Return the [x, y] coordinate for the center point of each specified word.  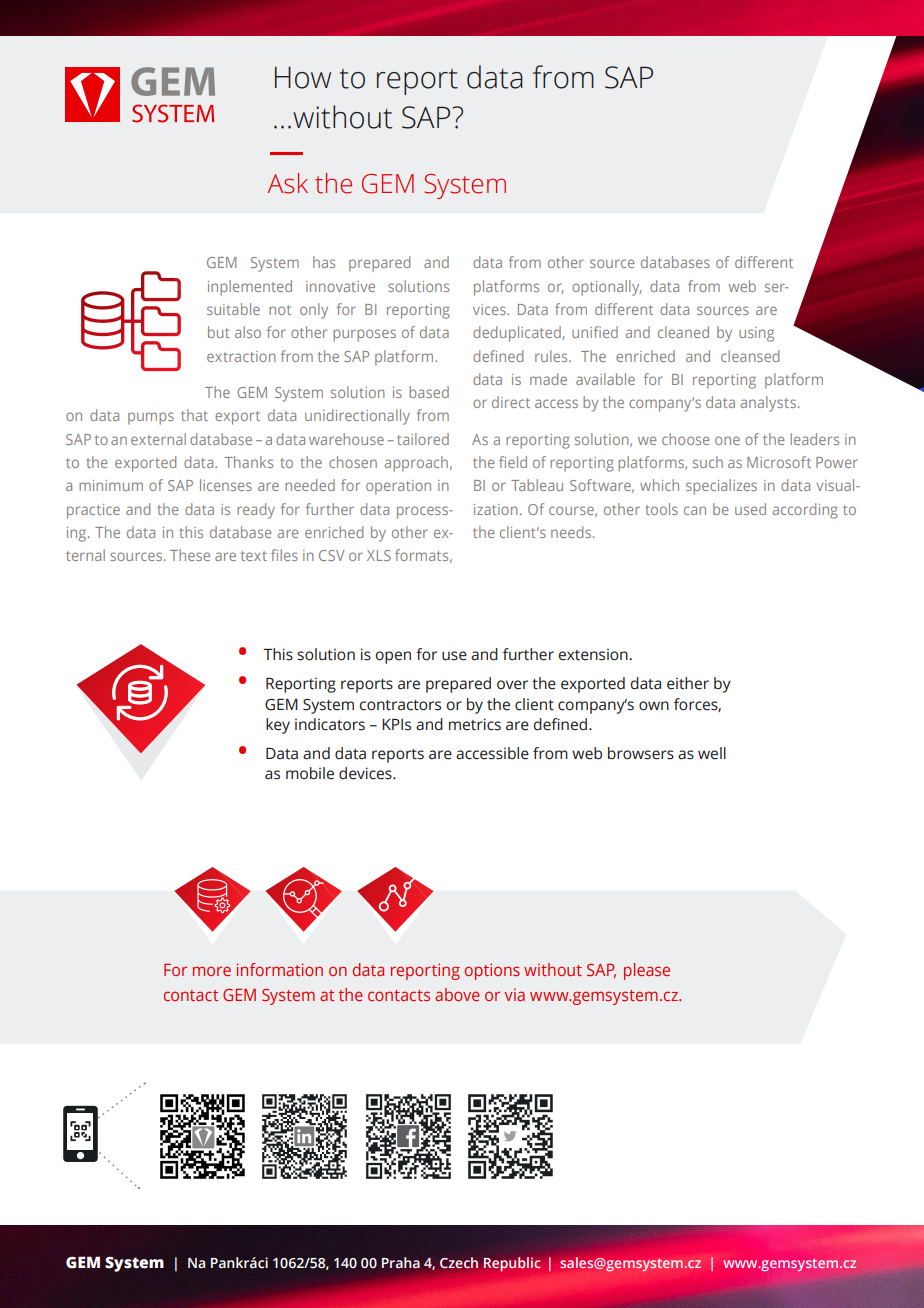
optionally [606, 288]
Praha [401, 1263]
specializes [721, 487]
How [303, 77]
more [212, 971]
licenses [226, 485]
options [492, 971]
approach [416, 464]
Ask [287, 183]
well [712, 753]
